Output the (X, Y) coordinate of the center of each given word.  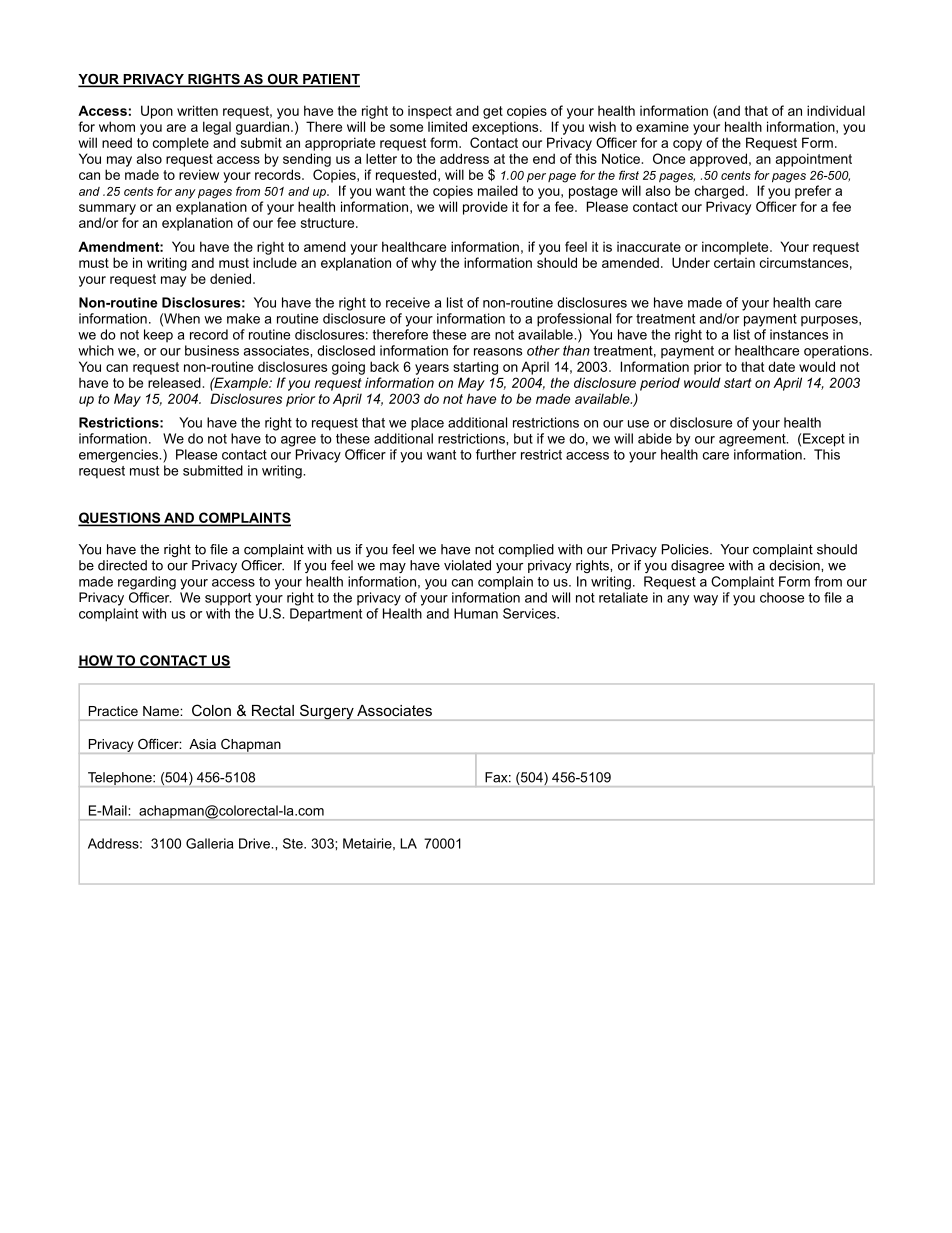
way (705, 600)
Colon (211, 710)
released (174, 382)
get (493, 112)
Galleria (209, 843)
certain (734, 263)
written (197, 110)
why (423, 264)
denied (230, 278)
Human (476, 613)
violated (467, 565)
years (432, 369)
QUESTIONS (120, 519)
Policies (686, 549)
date (781, 366)
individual (836, 110)
